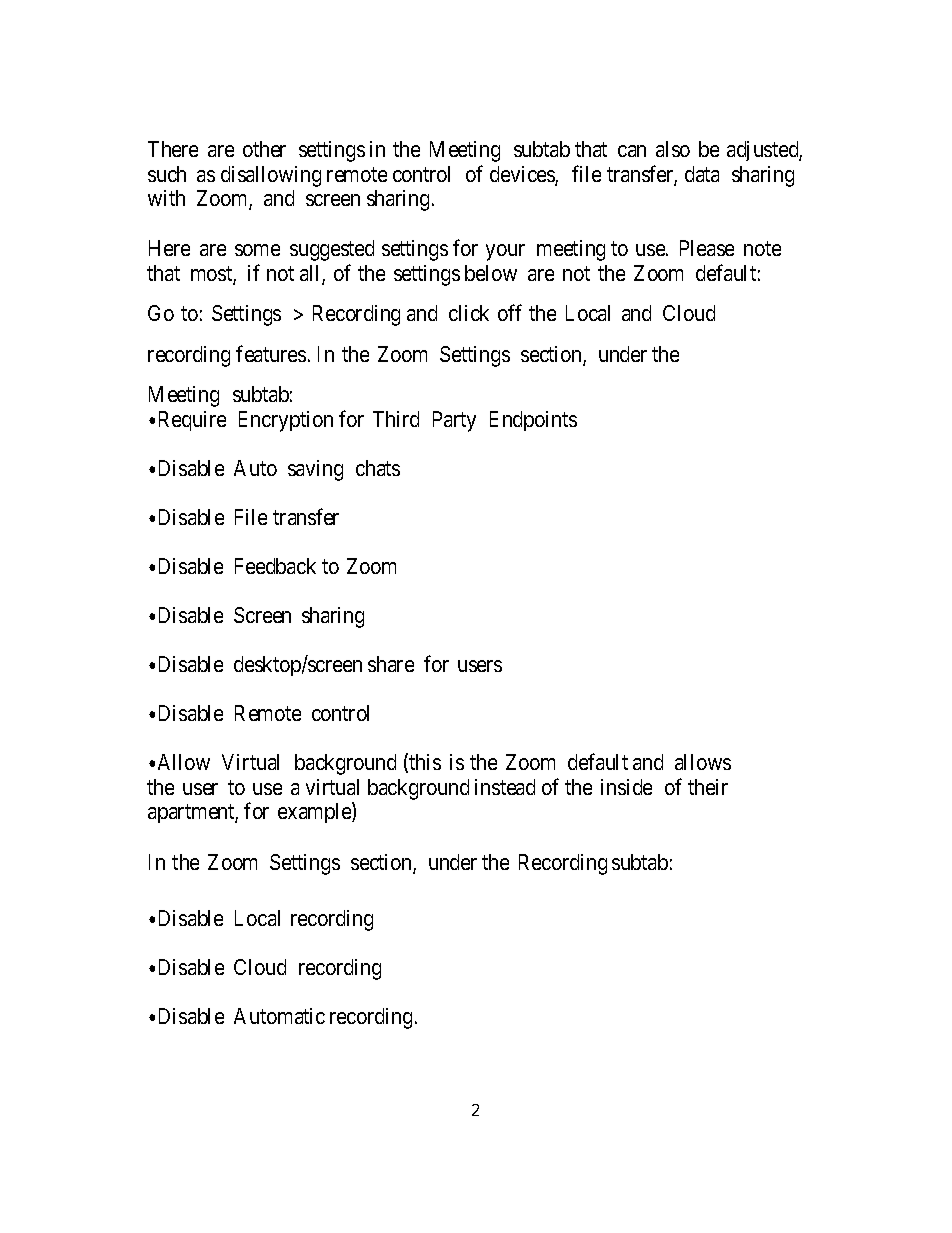  I want to click on chats, so click(378, 468).
